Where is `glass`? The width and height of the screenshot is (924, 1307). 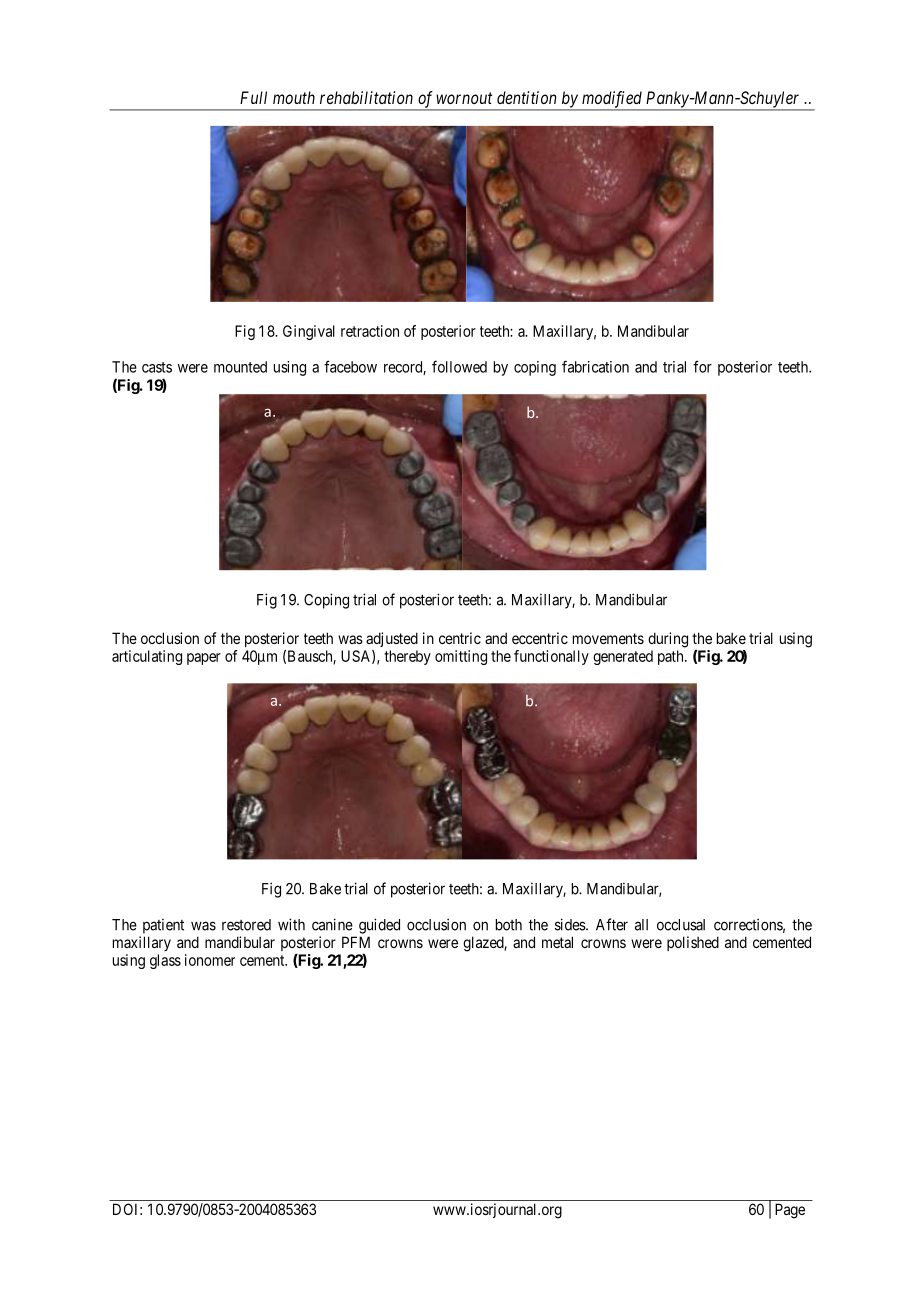
glass is located at coordinates (165, 961).
